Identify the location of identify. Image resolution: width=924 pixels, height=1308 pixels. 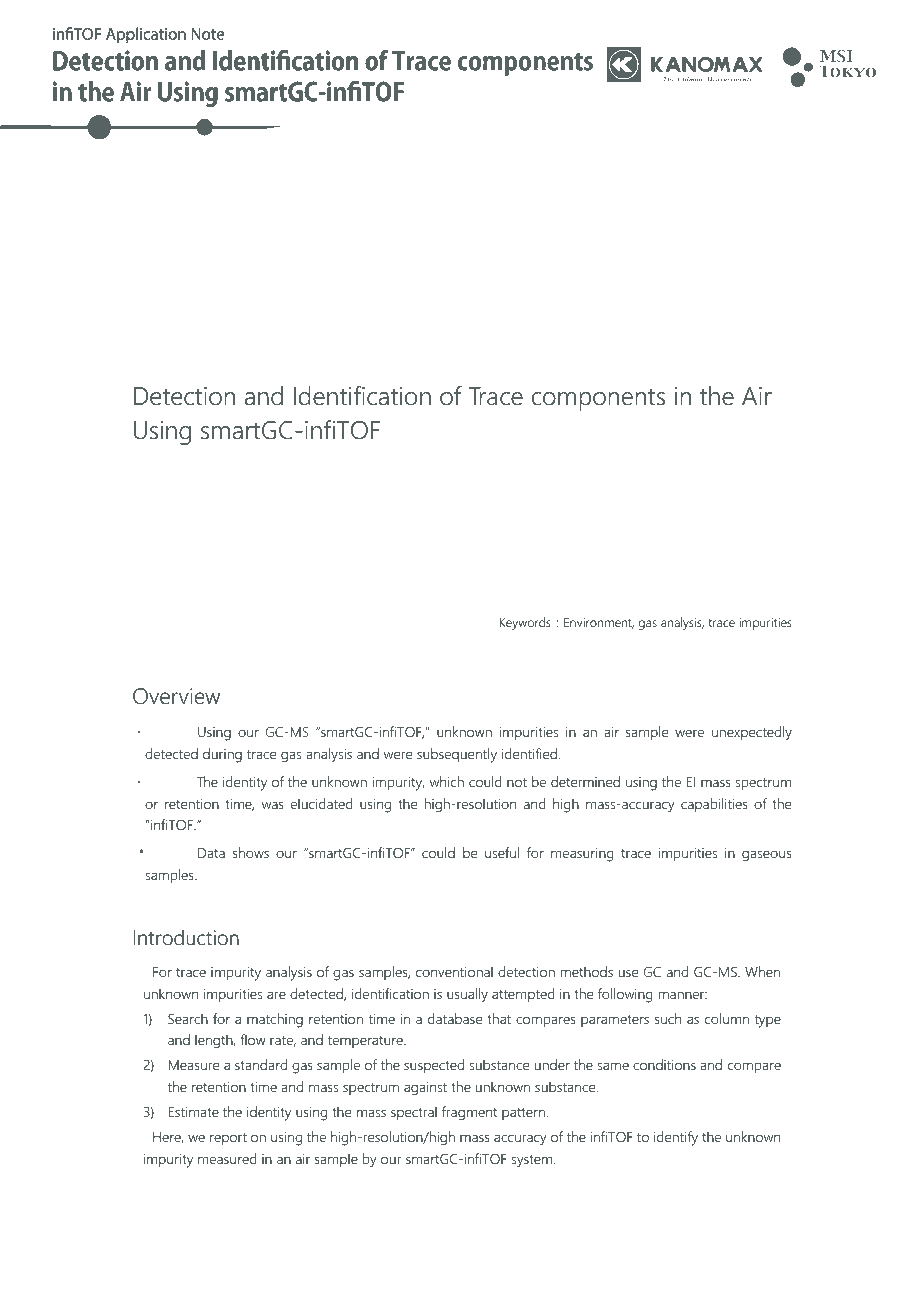
(676, 1138).
